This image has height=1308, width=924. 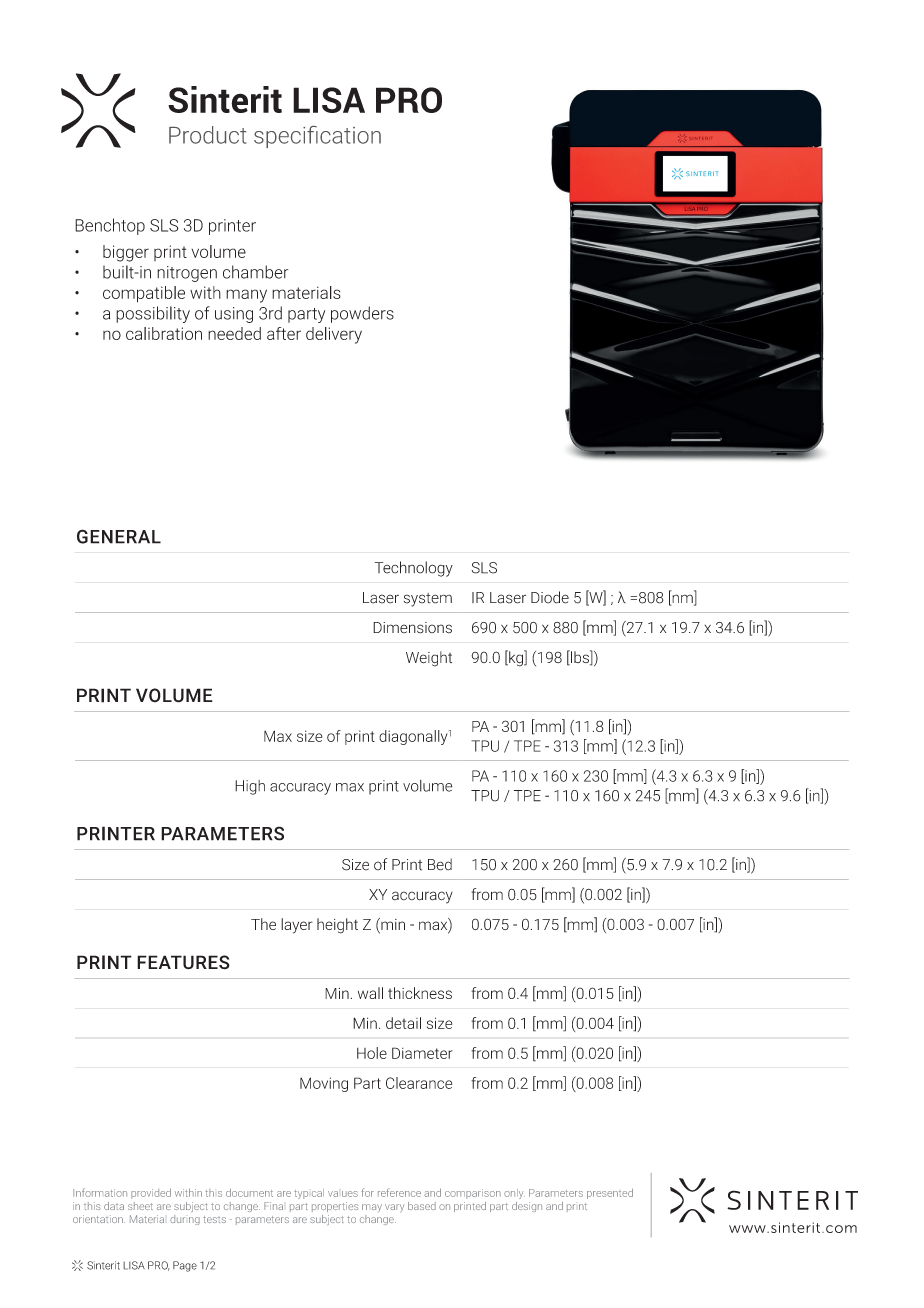 What do you see at coordinates (337, 926) in the image?
I see `height` at bounding box center [337, 926].
